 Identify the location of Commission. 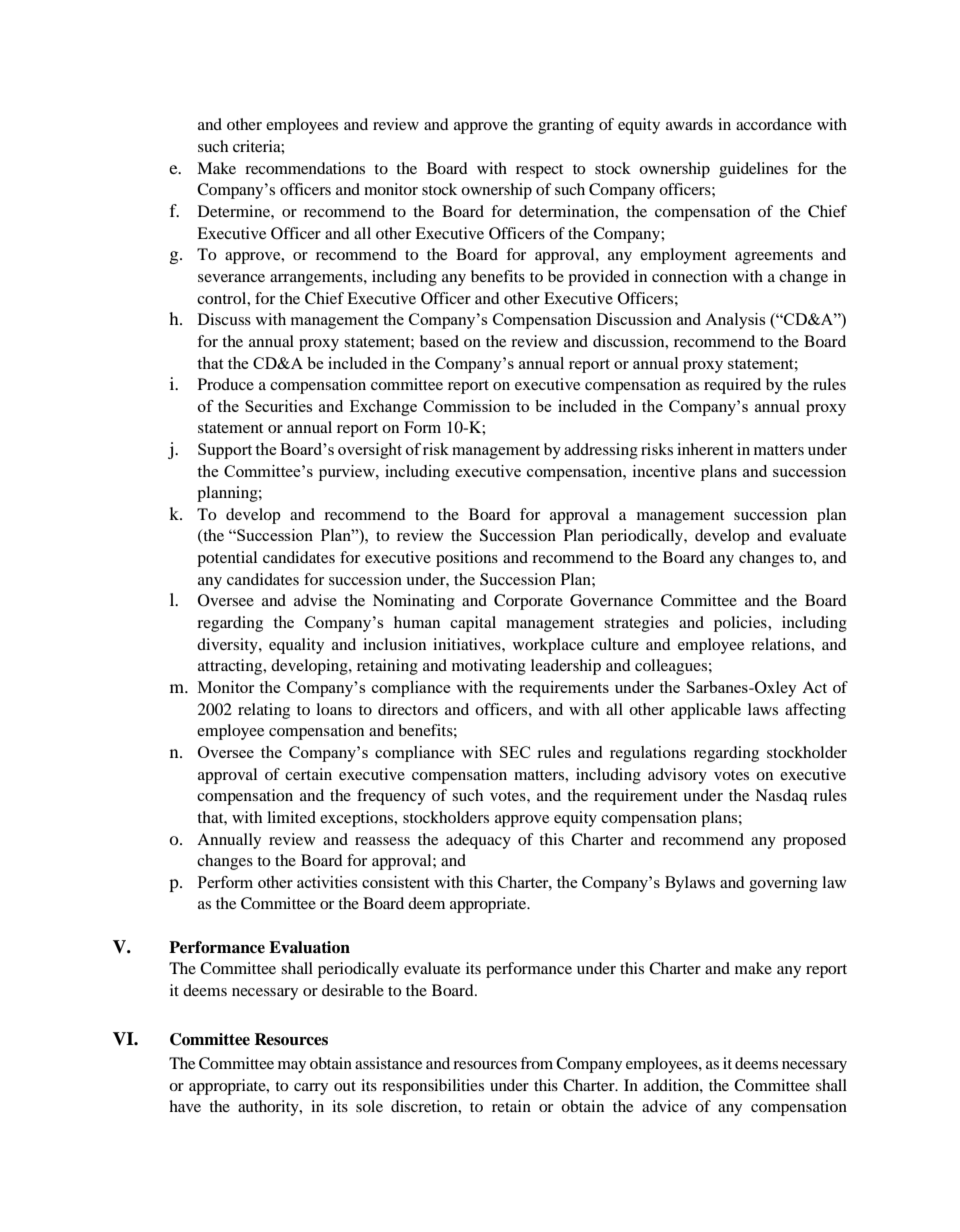
(466, 406).
